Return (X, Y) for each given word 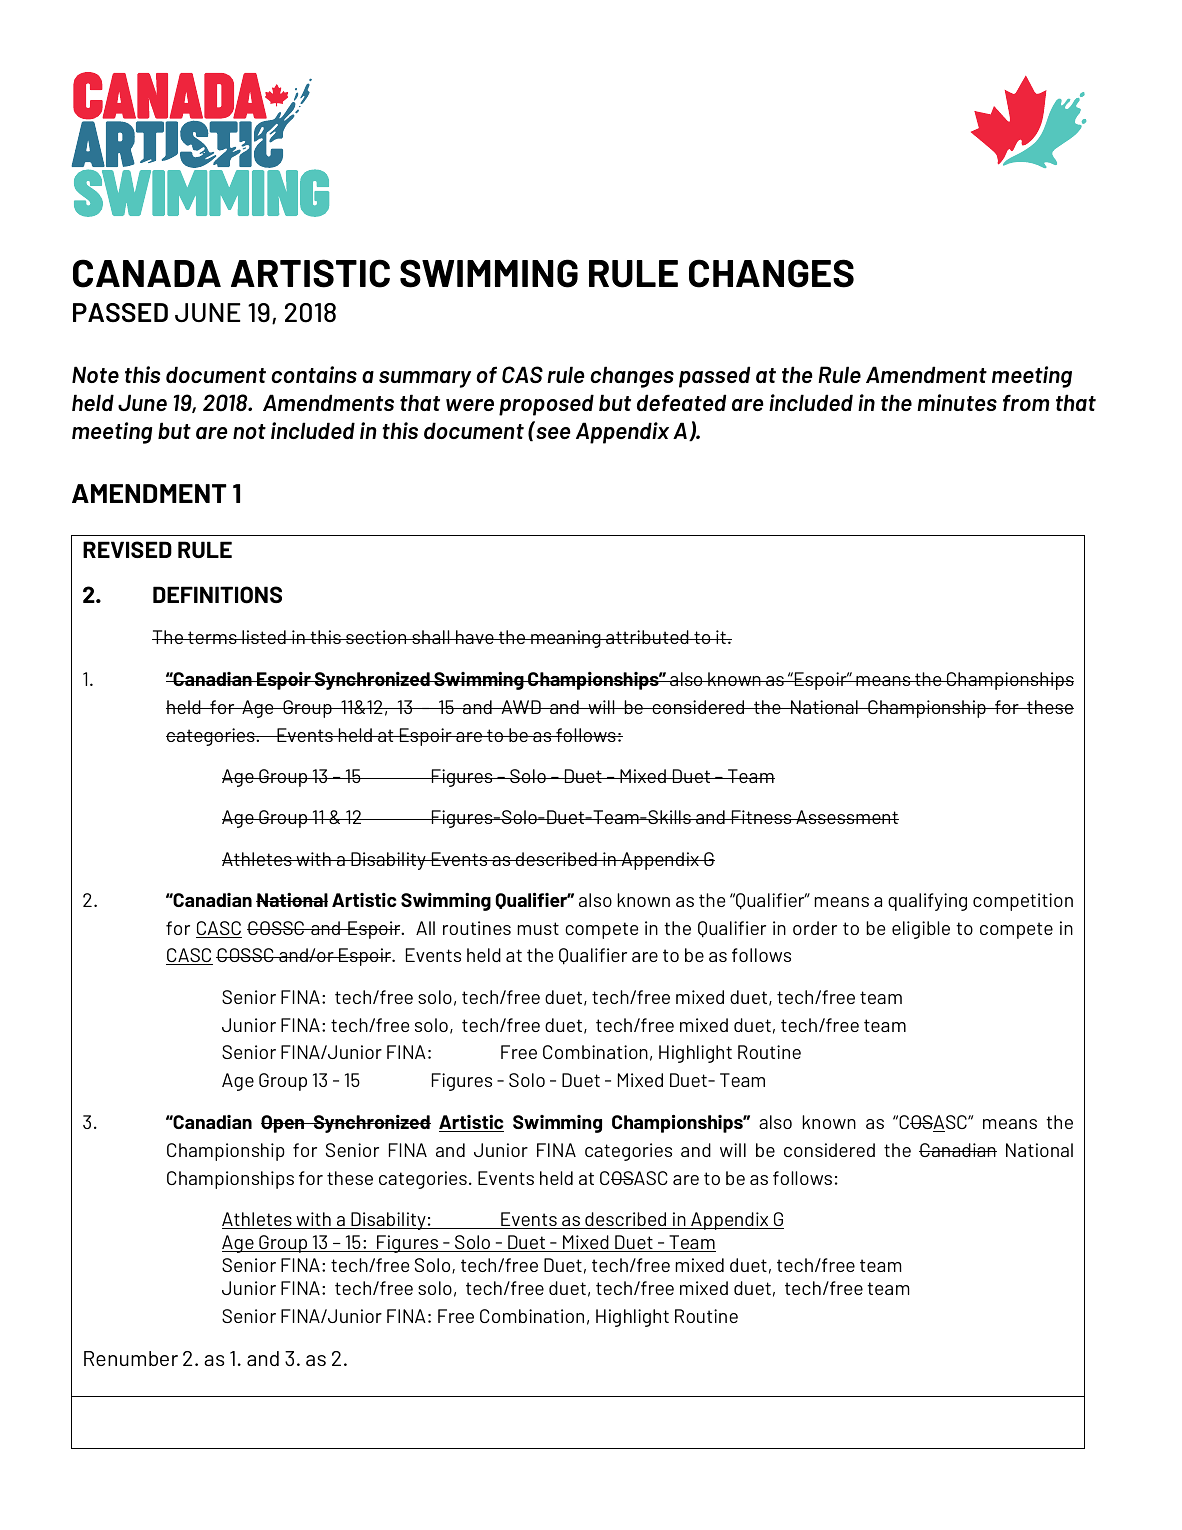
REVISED (127, 549)
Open (283, 1124)
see (553, 433)
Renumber (131, 1358)
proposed (546, 405)
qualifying (927, 902)
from (1026, 402)
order (815, 928)
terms (212, 637)
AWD (521, 707)
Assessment (846, 817)
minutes (957, 402)
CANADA (147, 273)
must (538, 928)
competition (1023, 902)
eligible (921, 930)
